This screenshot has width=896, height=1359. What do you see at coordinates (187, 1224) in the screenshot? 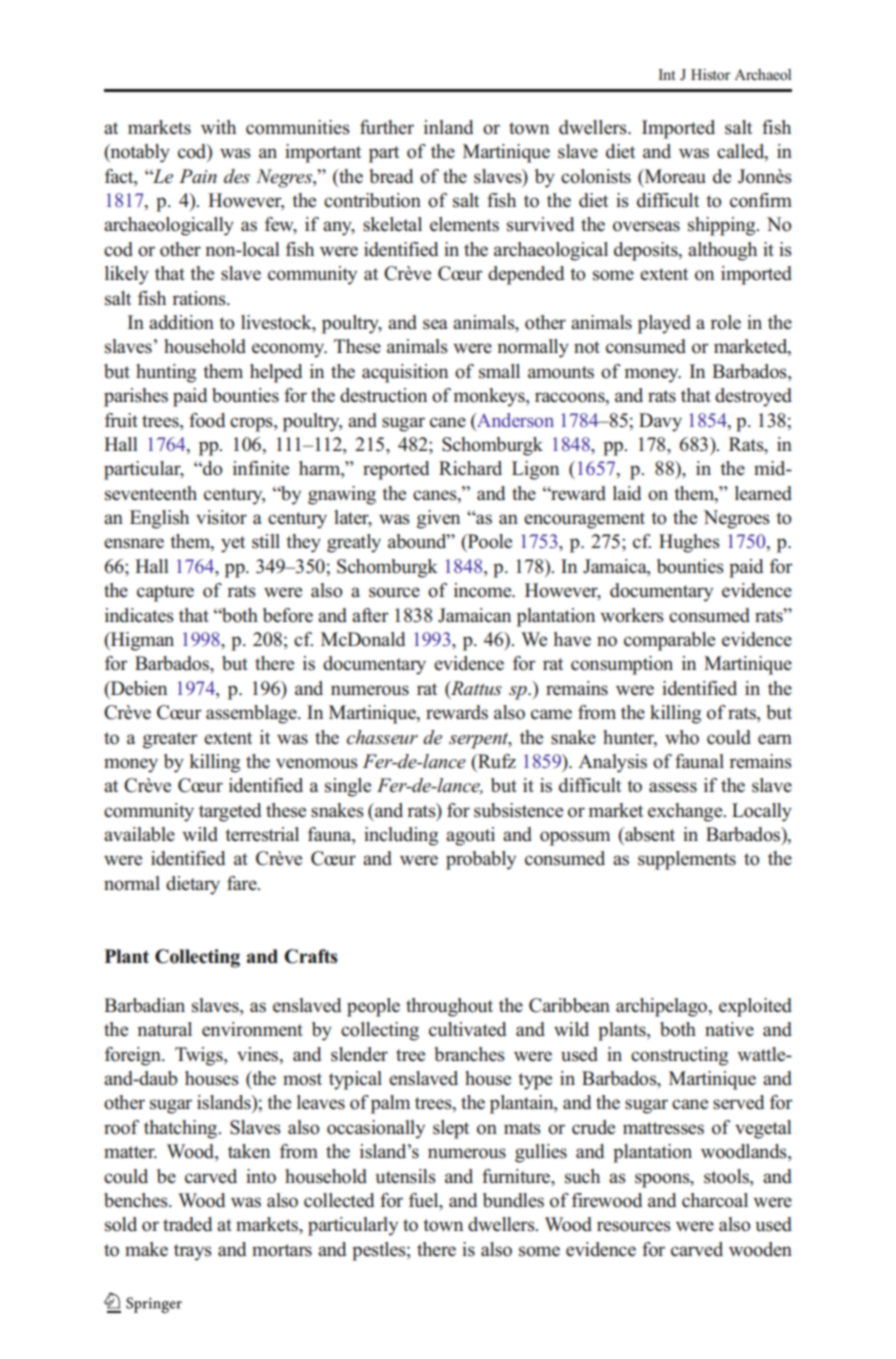
I see `traded` at bounding box center [187, 1224].
